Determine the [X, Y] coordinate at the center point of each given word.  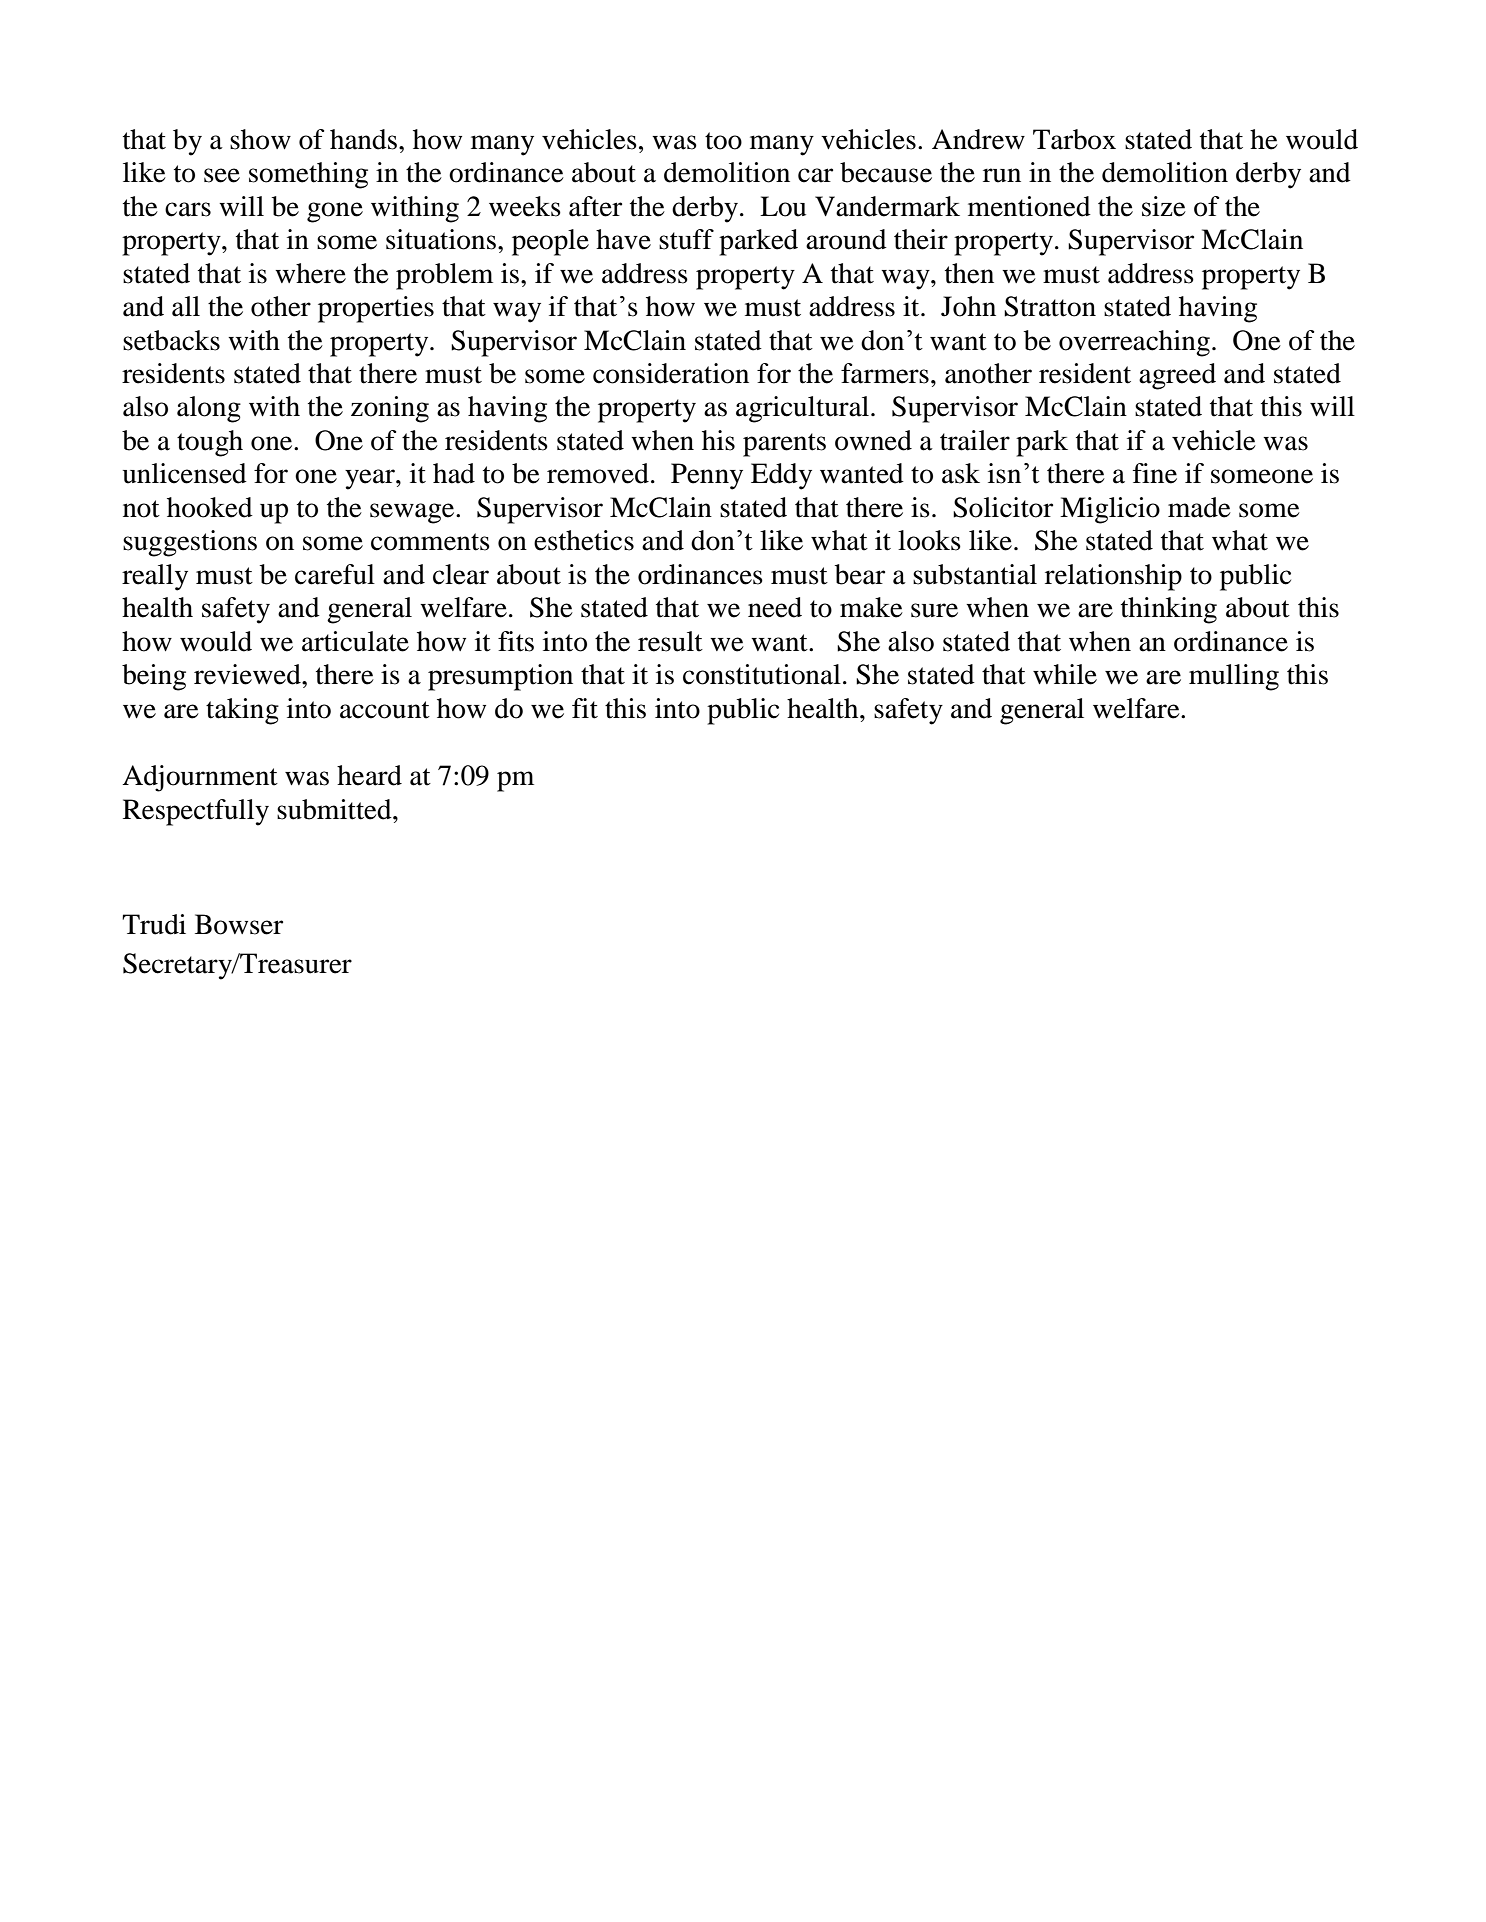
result [670, 641]
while [1065, 674]
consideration [671, 373]
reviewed [248, 674]
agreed [1177, 376]
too [723, 141]
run [1002, 175]
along [209, 409]
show [260, 139]
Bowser [239, 924]
